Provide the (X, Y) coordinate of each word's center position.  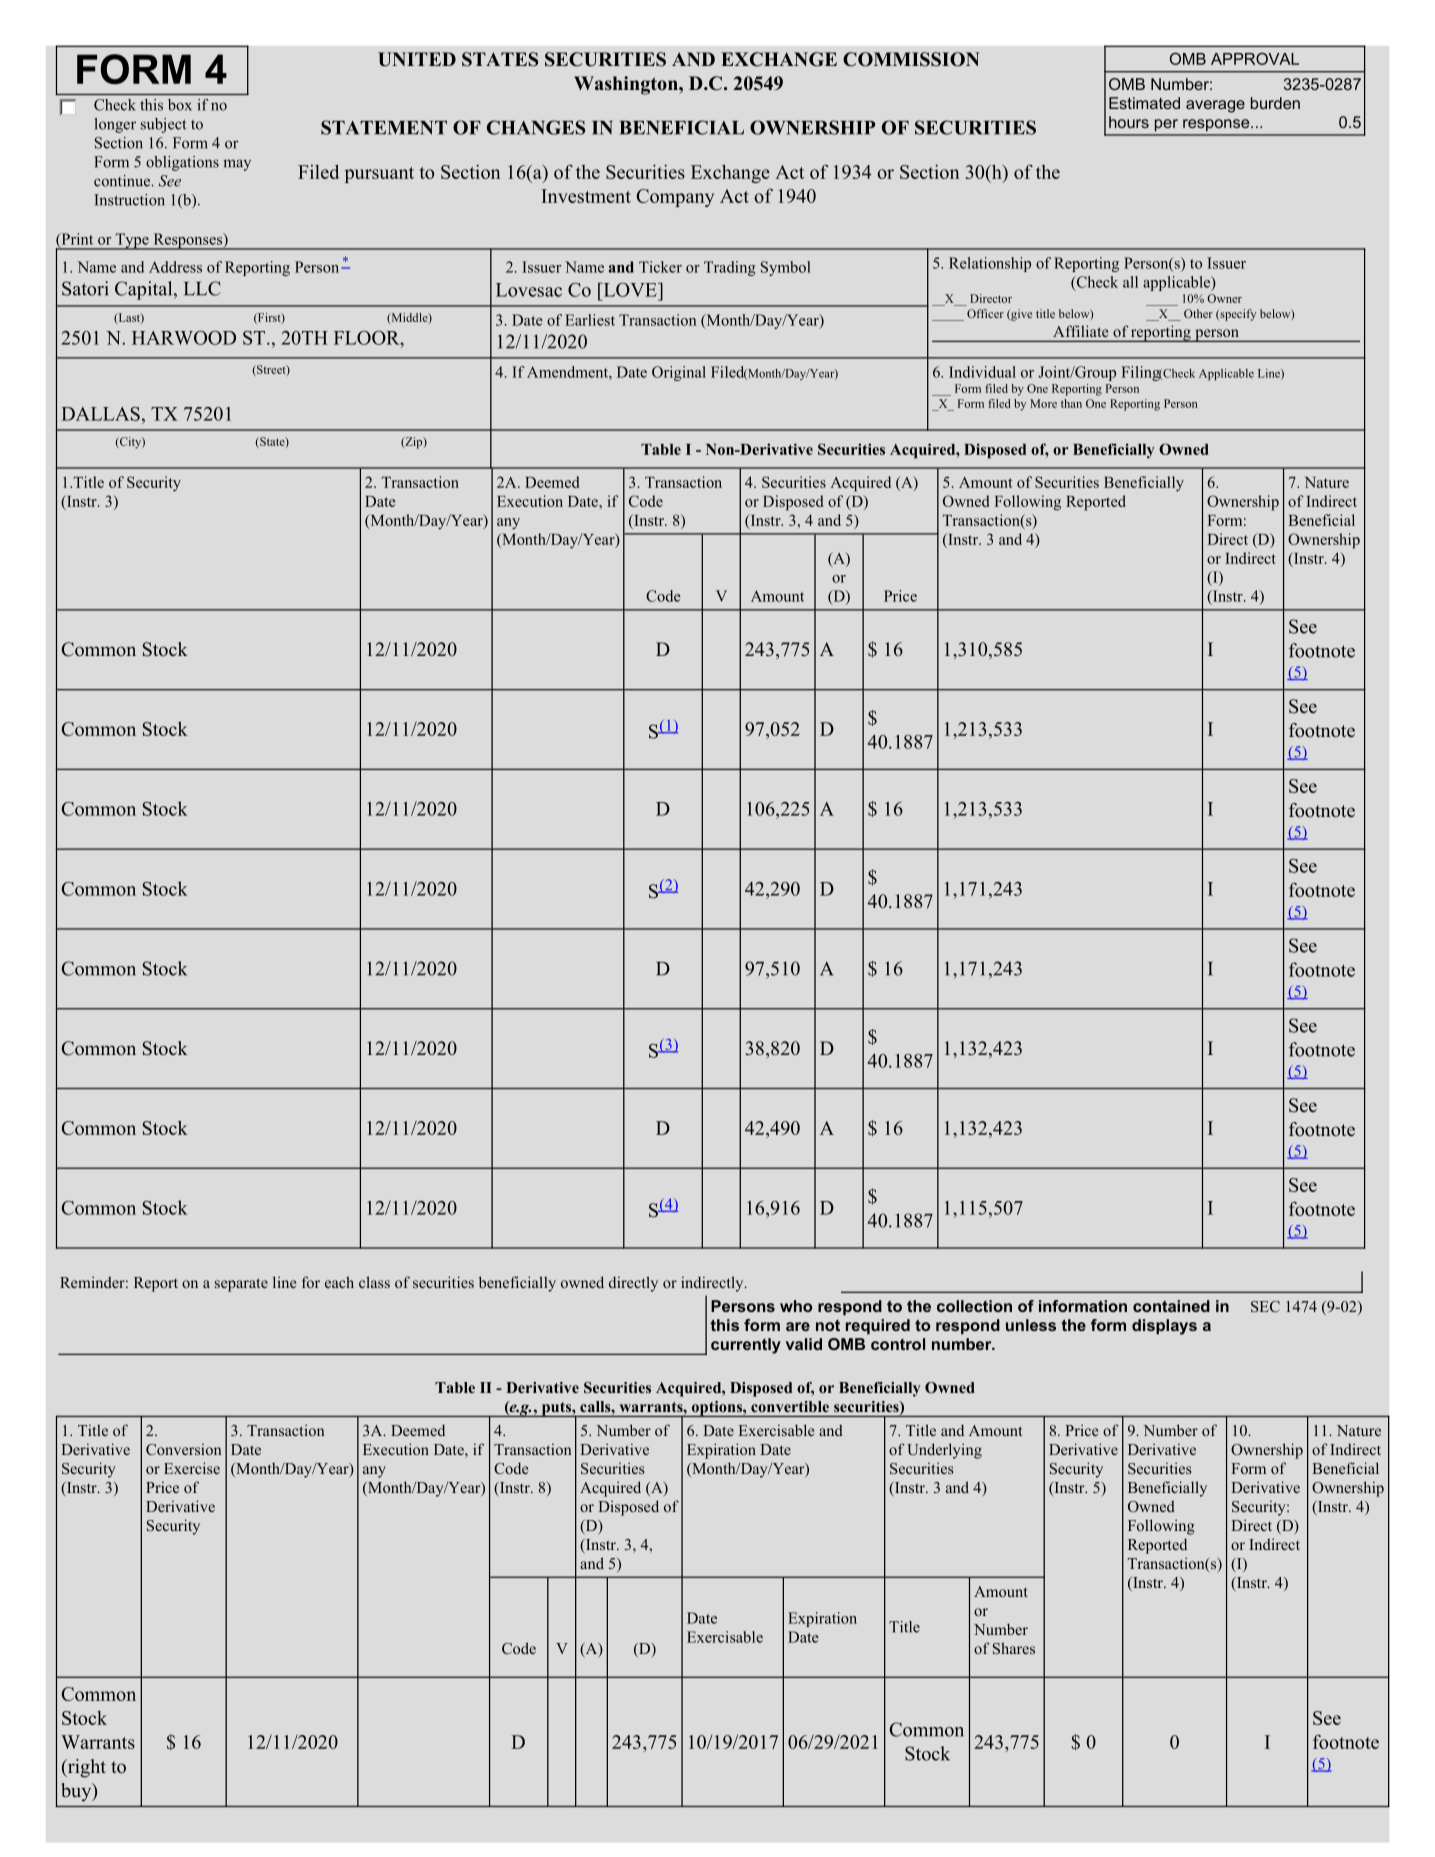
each (339, 1282)
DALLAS (100, 414)
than (1071, 403)
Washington (627, 85)
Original (679, 373)
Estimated (1144, 103)
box (180, 105)
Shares (1014, 1648)
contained (1171, 1306)
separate (241, 1285)
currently (746, 1346)
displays (1164, 1327)
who (796, 1306)
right (85, 1768)
